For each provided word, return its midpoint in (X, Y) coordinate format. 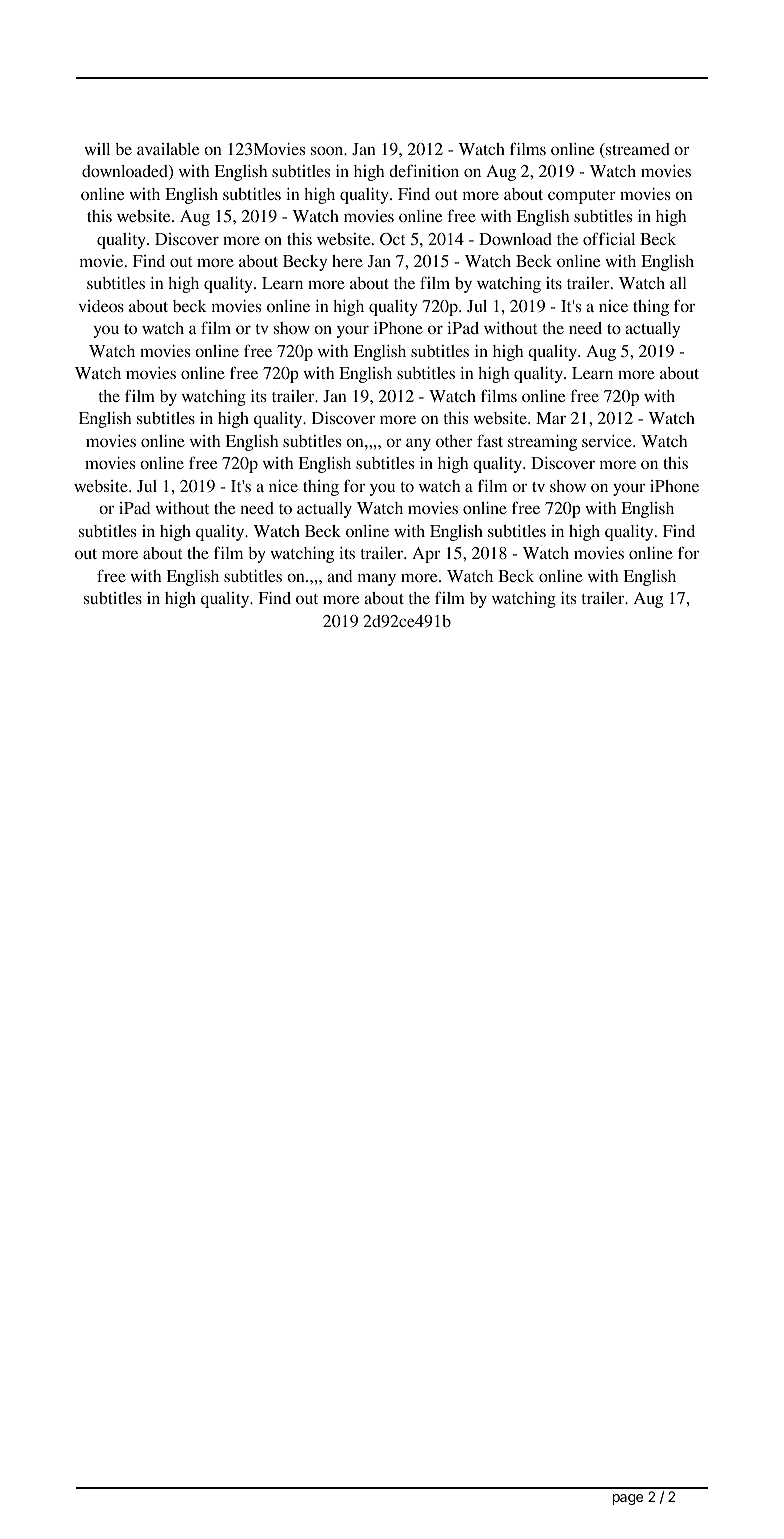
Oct (392, 239)
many (377, 579)
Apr (426, 555)
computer (582, 197)
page (628, 1499)
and (339, 576)
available (168, 149)
